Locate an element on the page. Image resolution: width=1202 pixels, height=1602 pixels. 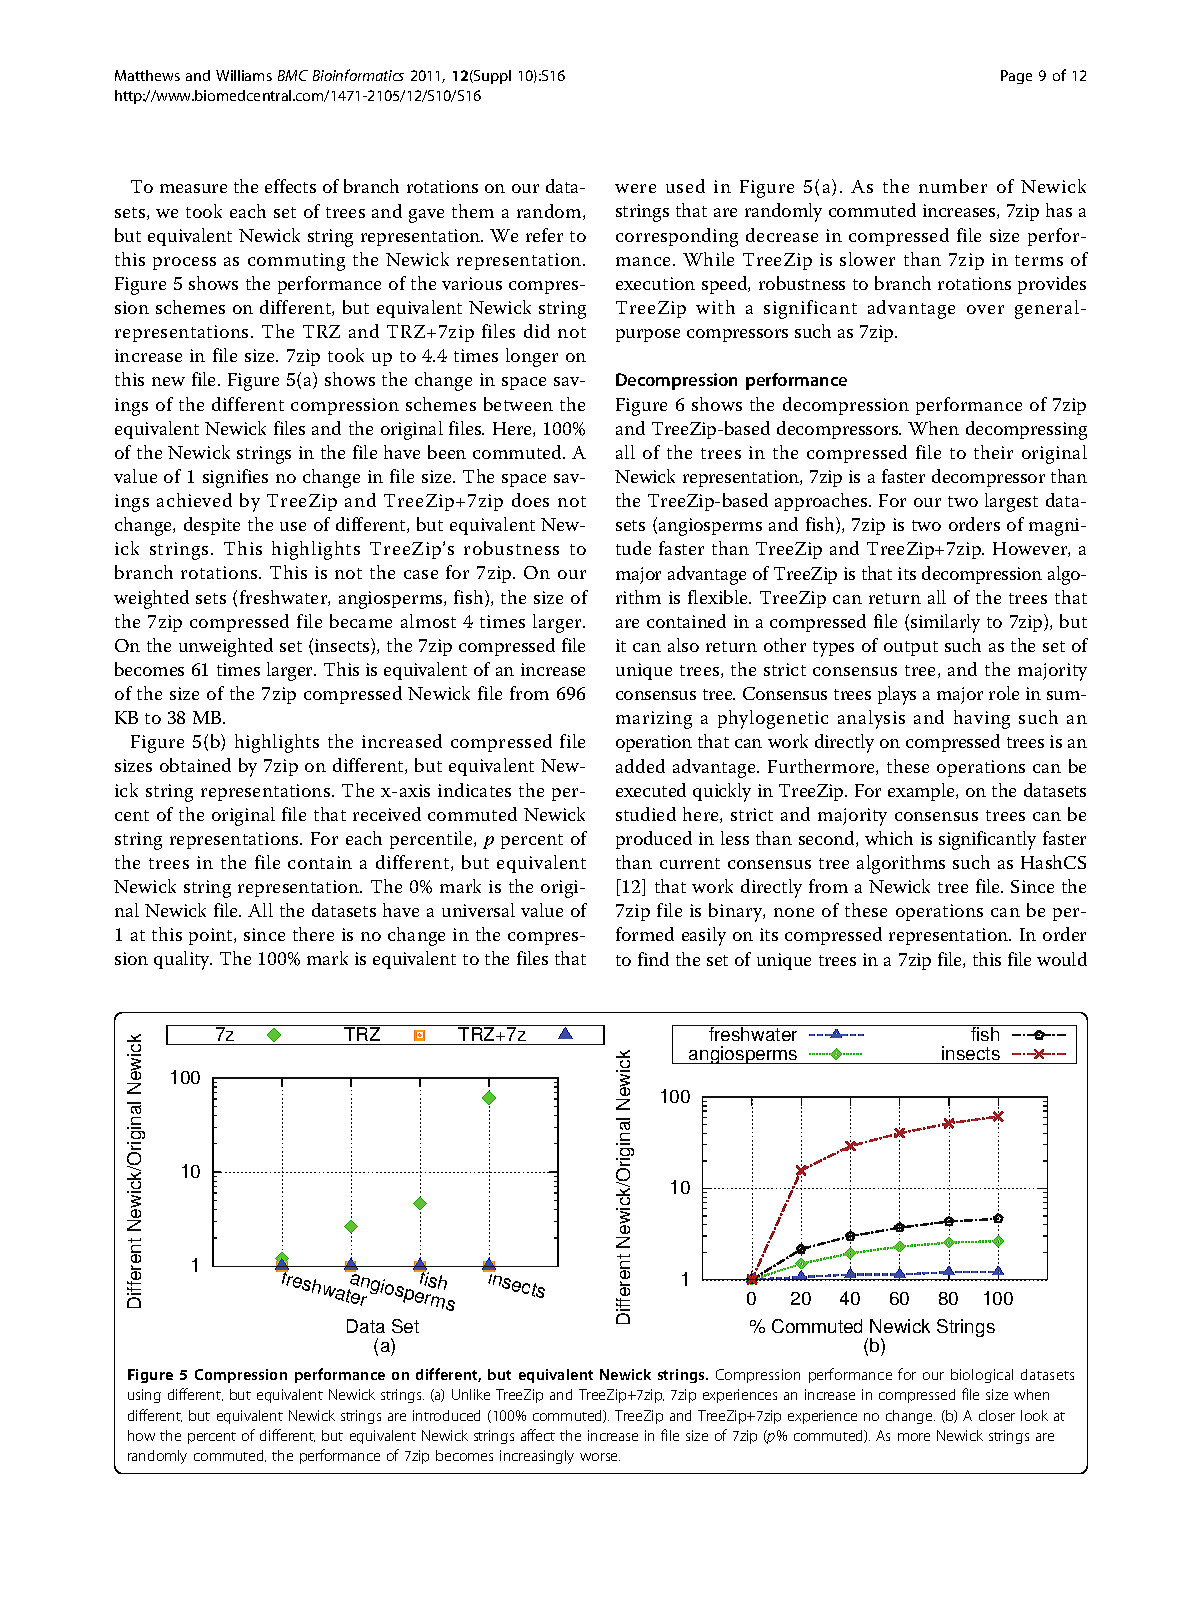
Page is located at coordinates (1016, 77).
